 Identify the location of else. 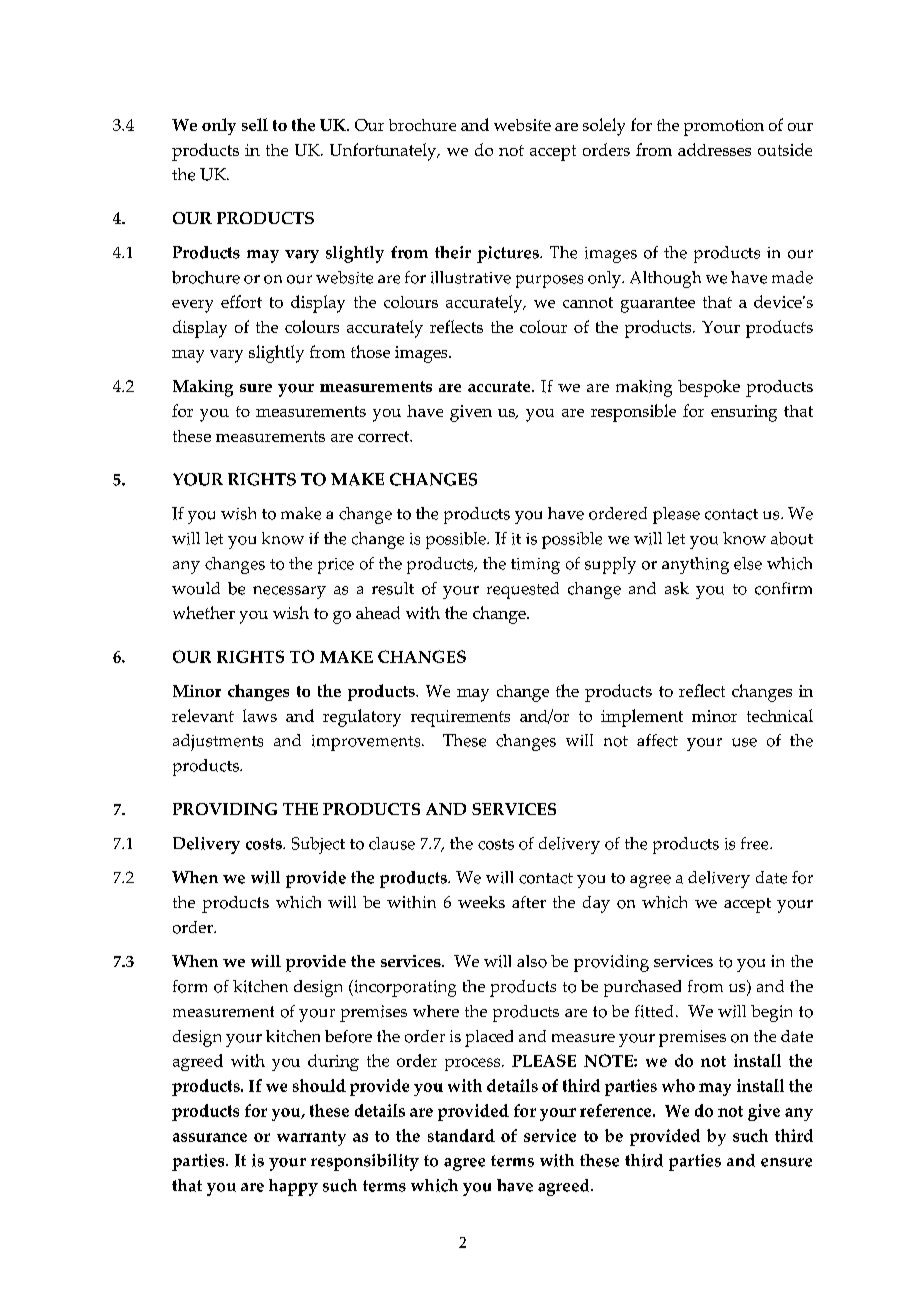
(748, 563).
